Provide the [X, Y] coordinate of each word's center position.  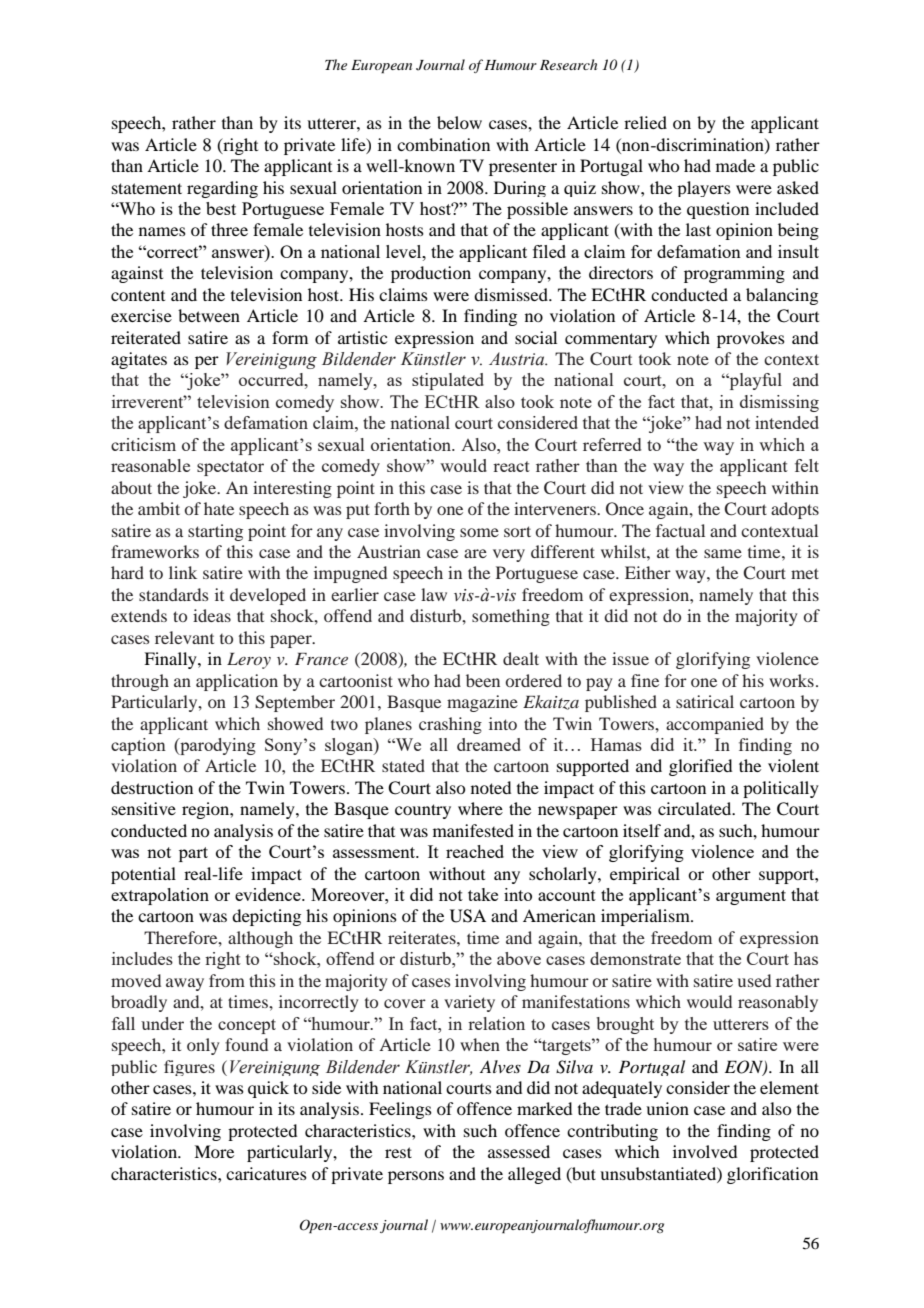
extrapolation [160, 896]
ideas [212, 615]
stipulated [448, 381]
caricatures [266, 1173]
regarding [222, 189]
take [483, 894]
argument [751, 897]
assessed [519, 1151]
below [459, 122]
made [735, 165]
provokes [751, 339]
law [434, 594]
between [209, 315]
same [723, 553]
